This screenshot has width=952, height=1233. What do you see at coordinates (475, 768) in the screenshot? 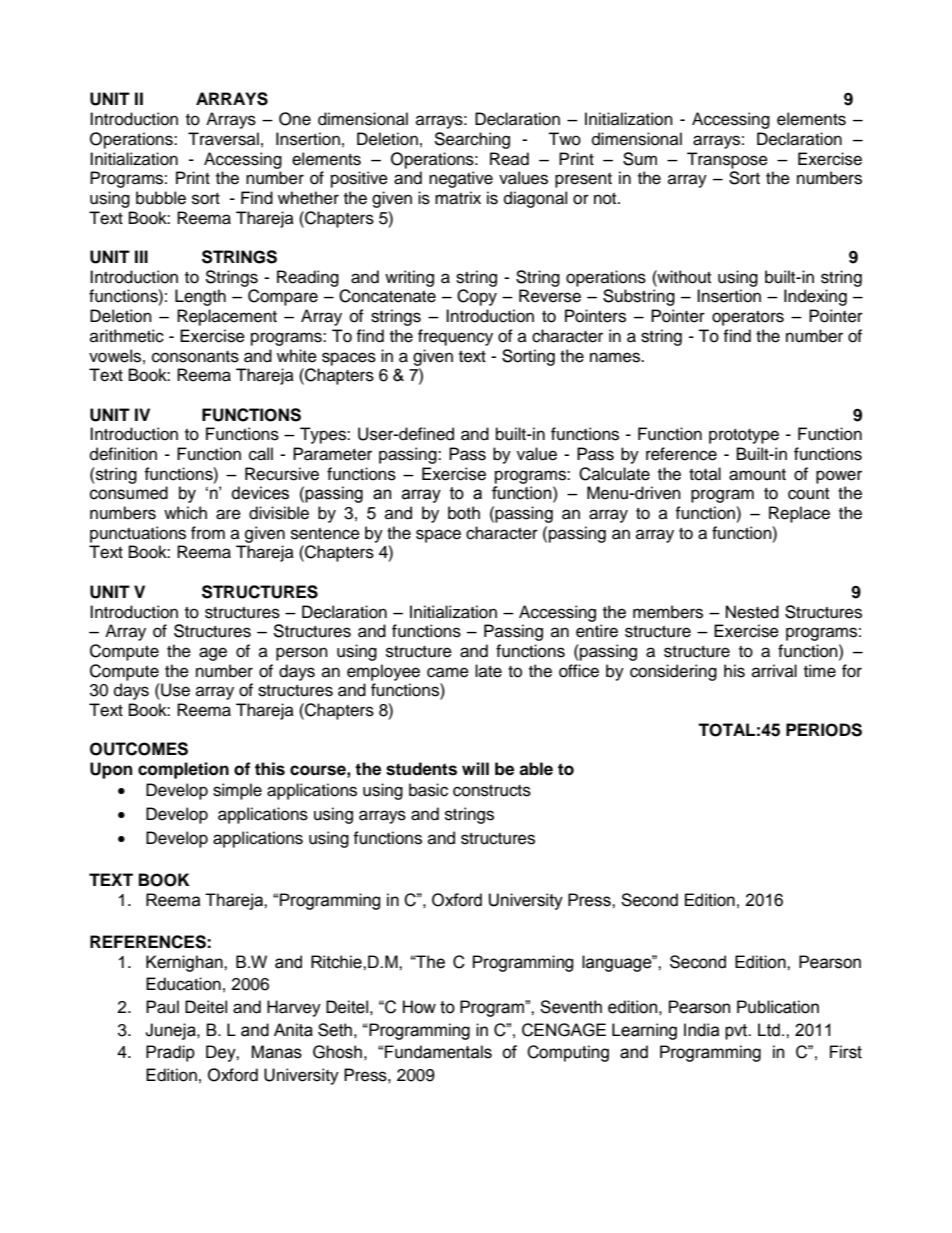
I see `will` at bounding box center [475, 768].
